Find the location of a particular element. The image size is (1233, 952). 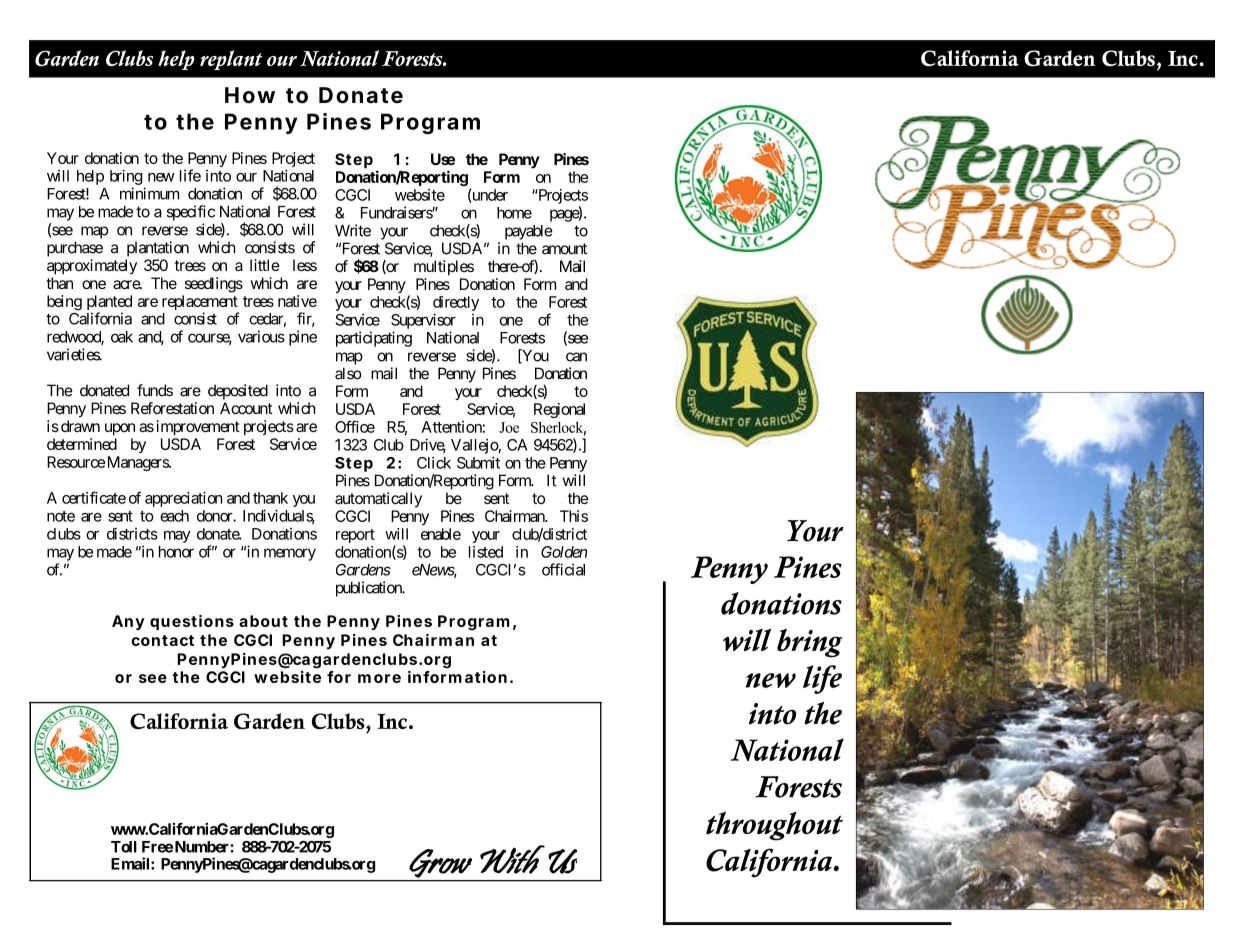

amount is located at coordinates (564, 249).
